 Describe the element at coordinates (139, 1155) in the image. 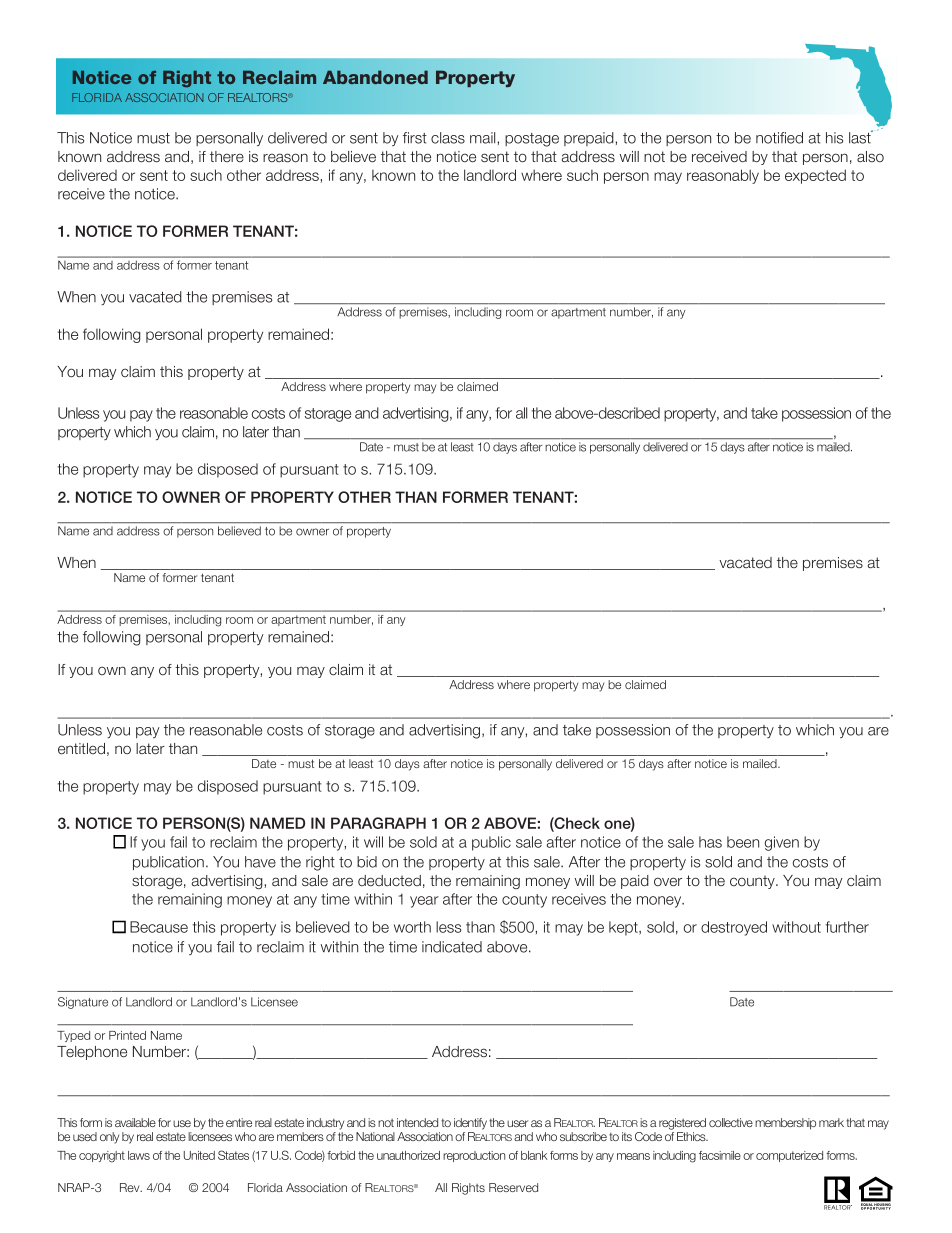

I see `laws` at that location.
